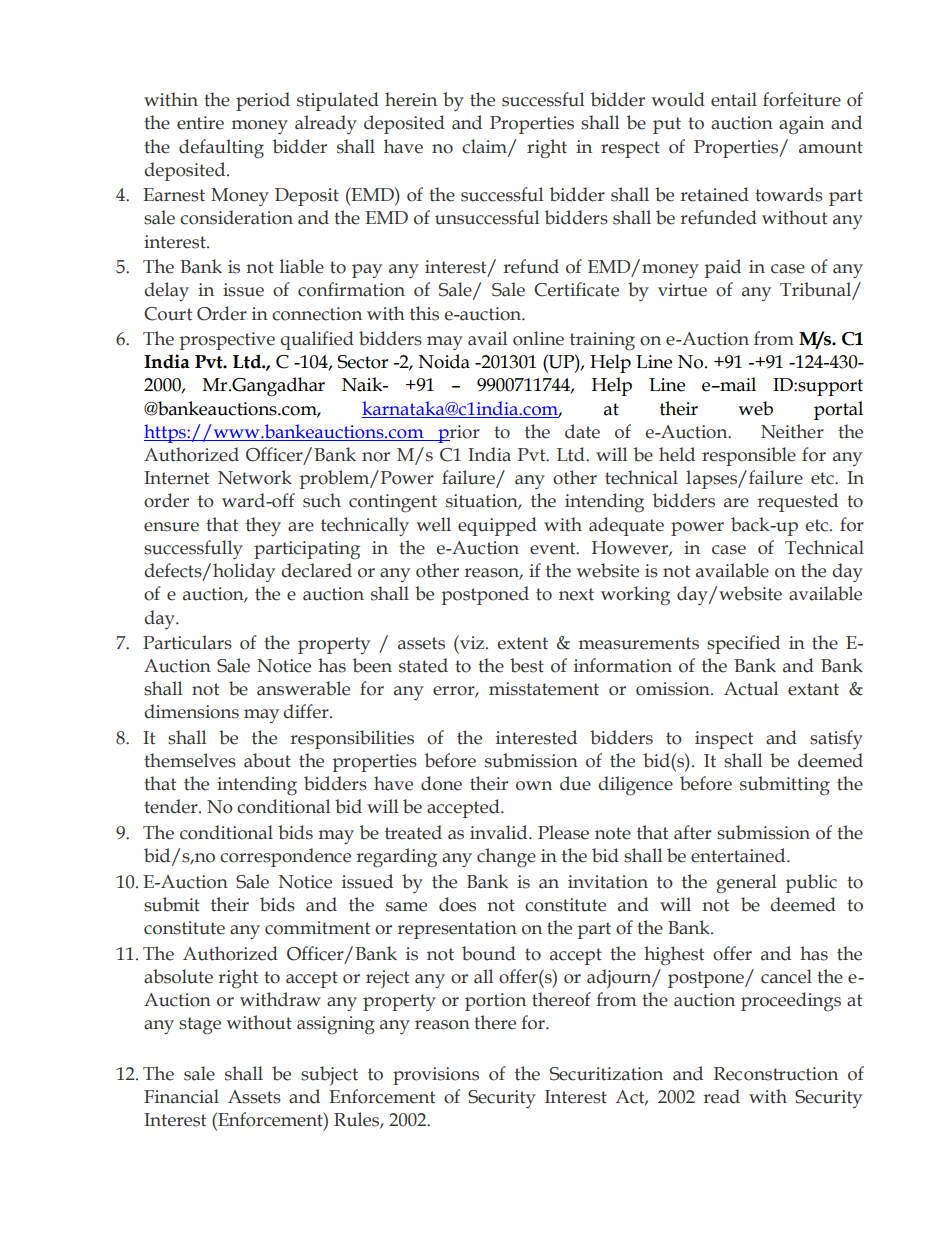 This page has width=952, height=1233. What do you see at coordinates (801, 125) in the page?
I see `again` at bounding box center [801, 125].
